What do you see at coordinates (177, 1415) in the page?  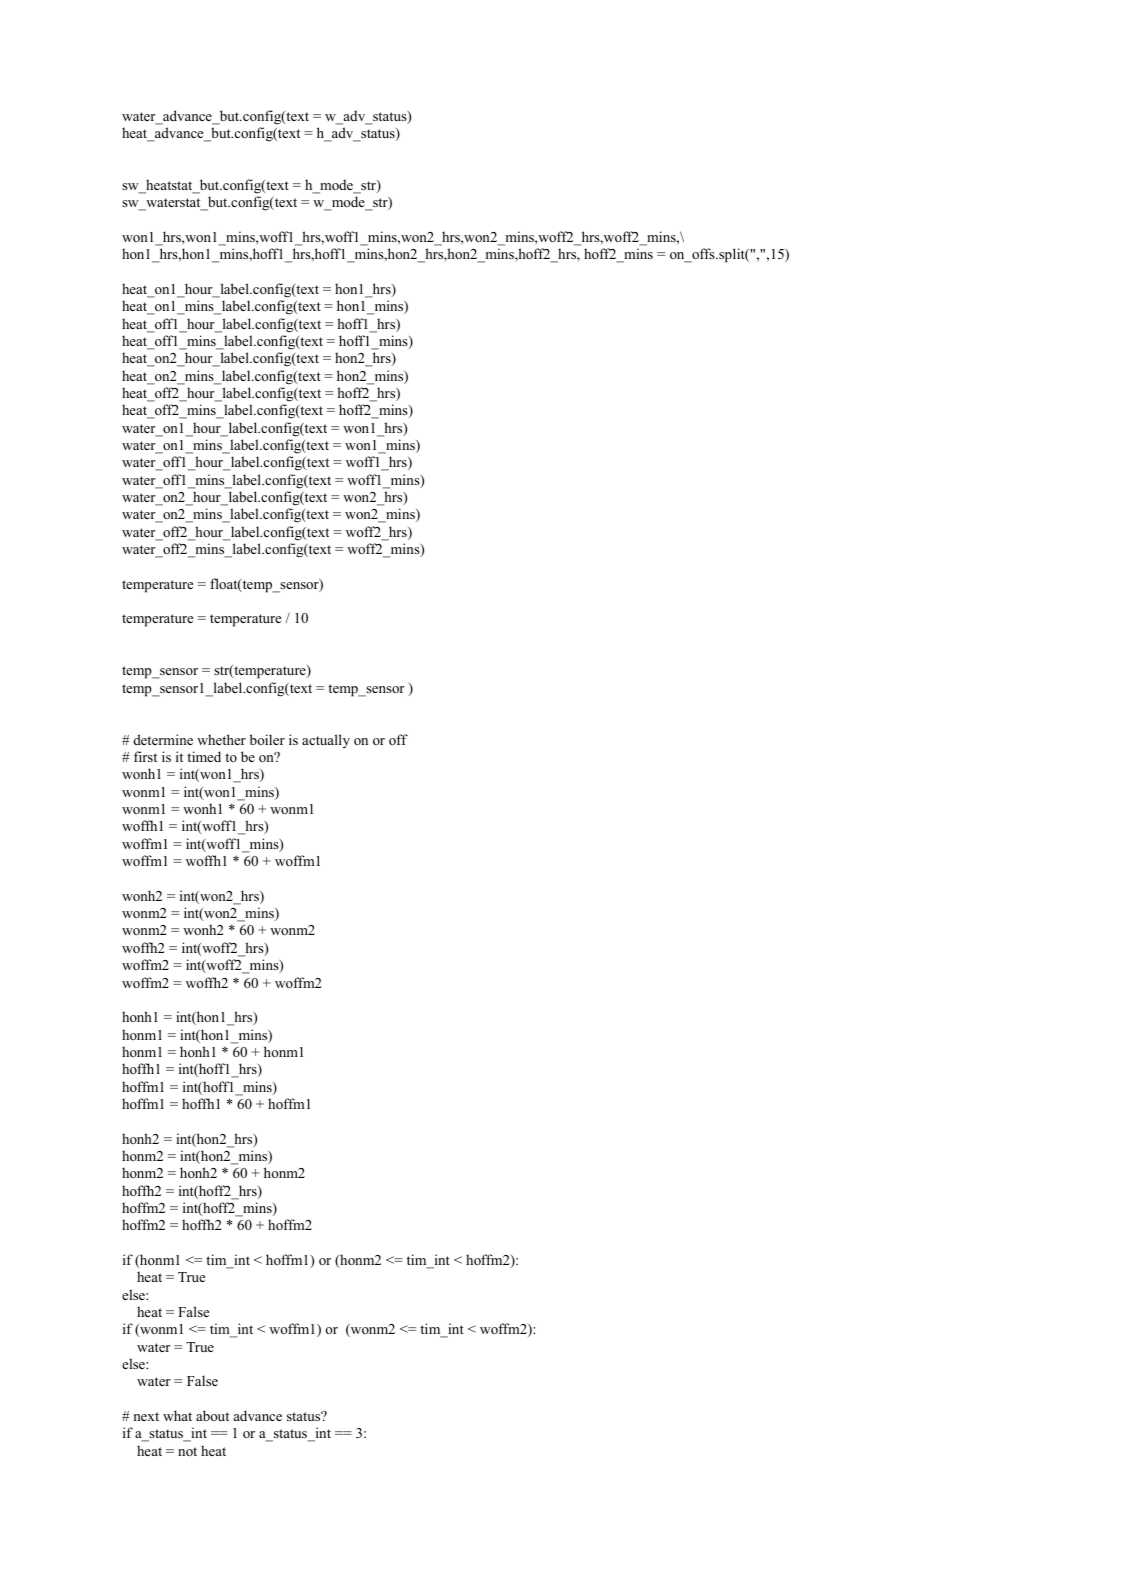 I see `what` at bounding box center [177, 1415].
